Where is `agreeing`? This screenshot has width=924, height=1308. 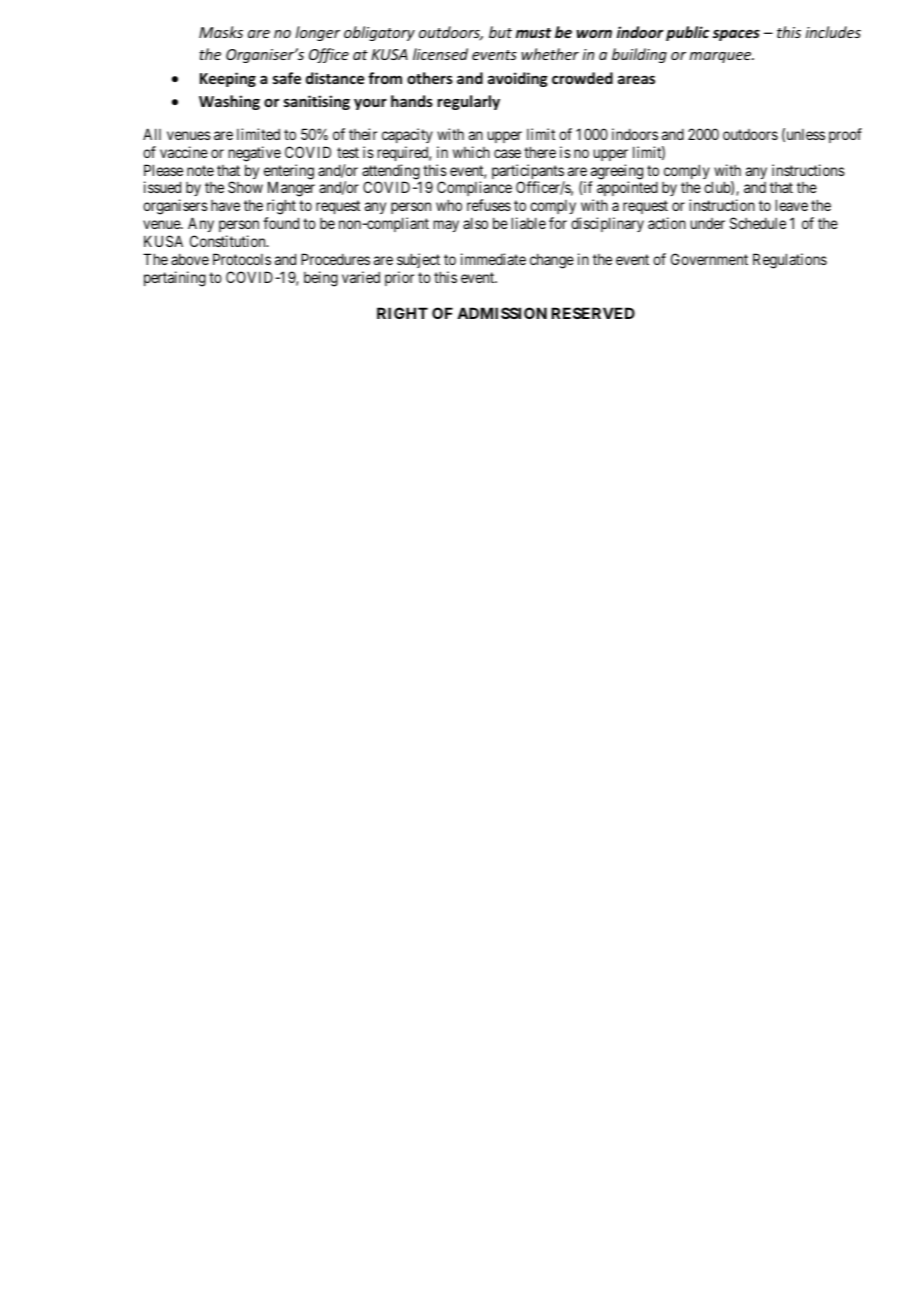 agreeing is located at coordinates (616, 173).
